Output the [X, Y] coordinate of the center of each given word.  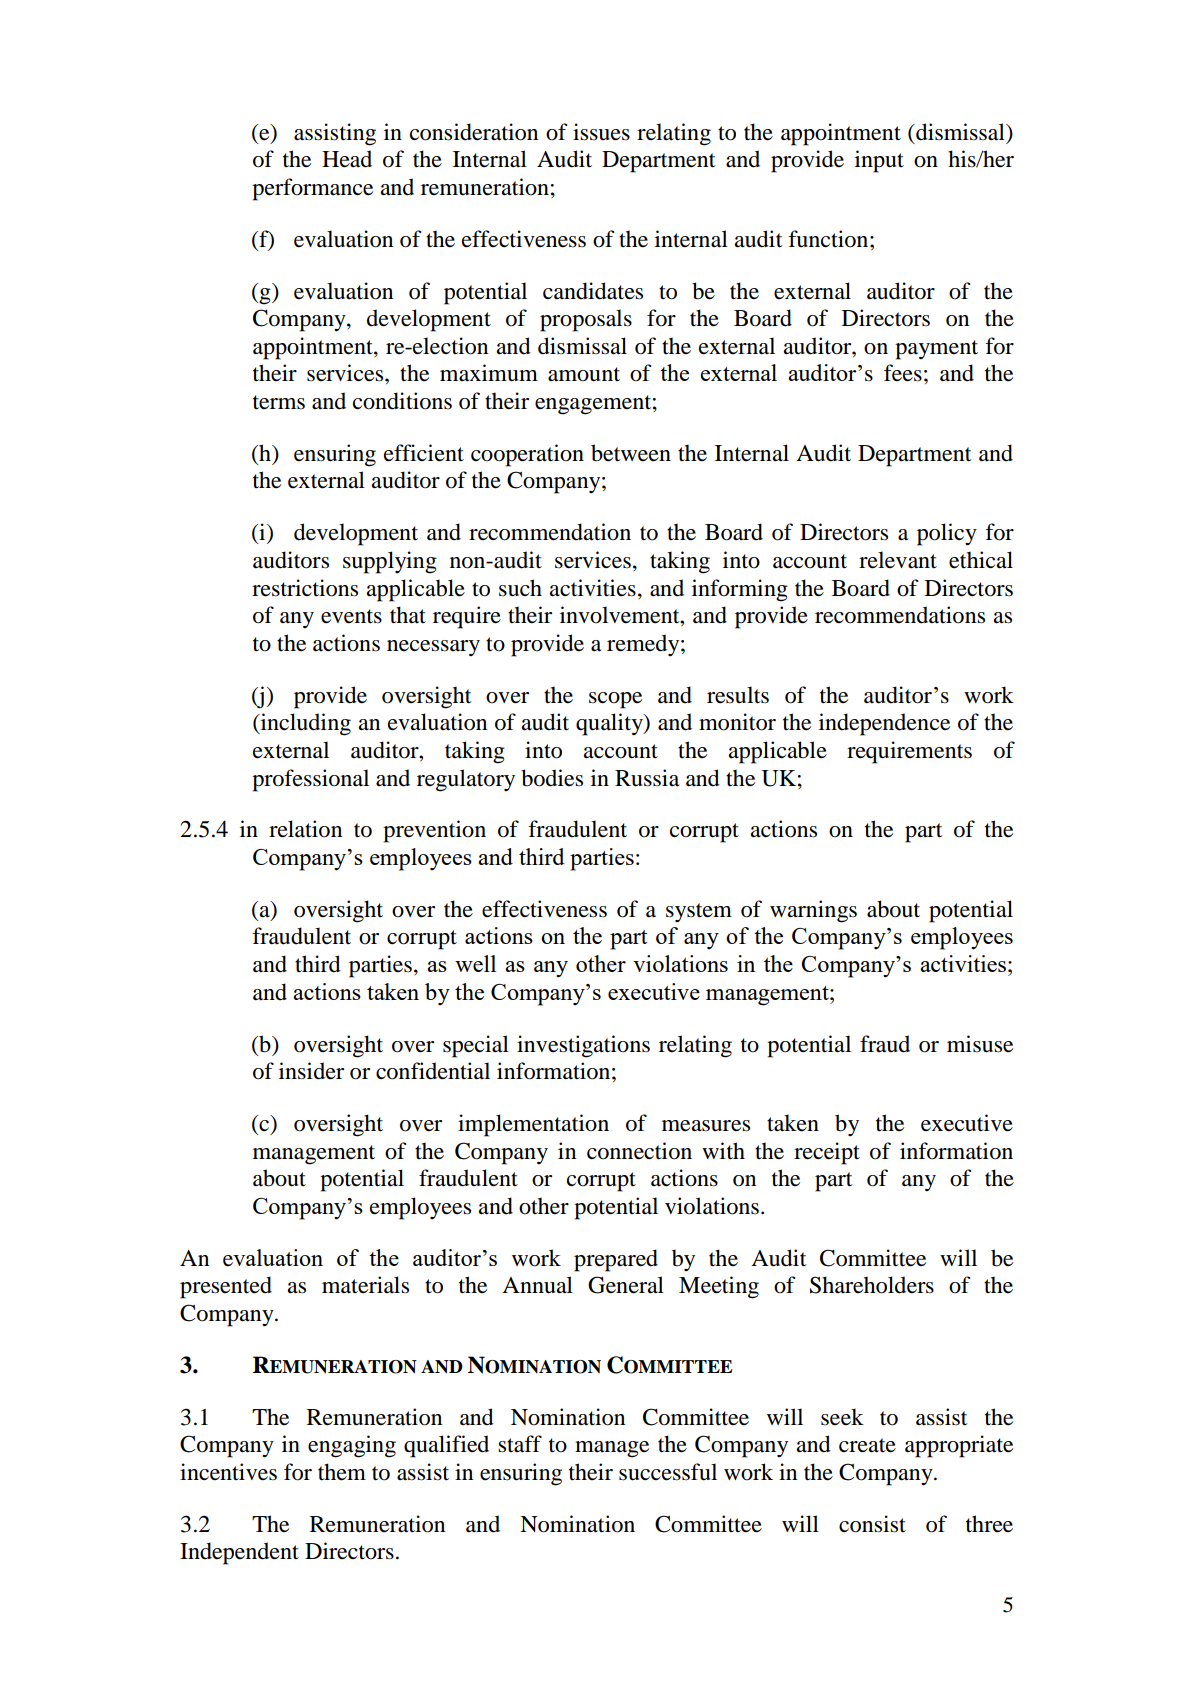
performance [312, 189]
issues [601, 132]
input [879, 161]
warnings [813, 911]
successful [668, 1472]
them [342, 1472]
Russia [647, 778]
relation [305, 829]
